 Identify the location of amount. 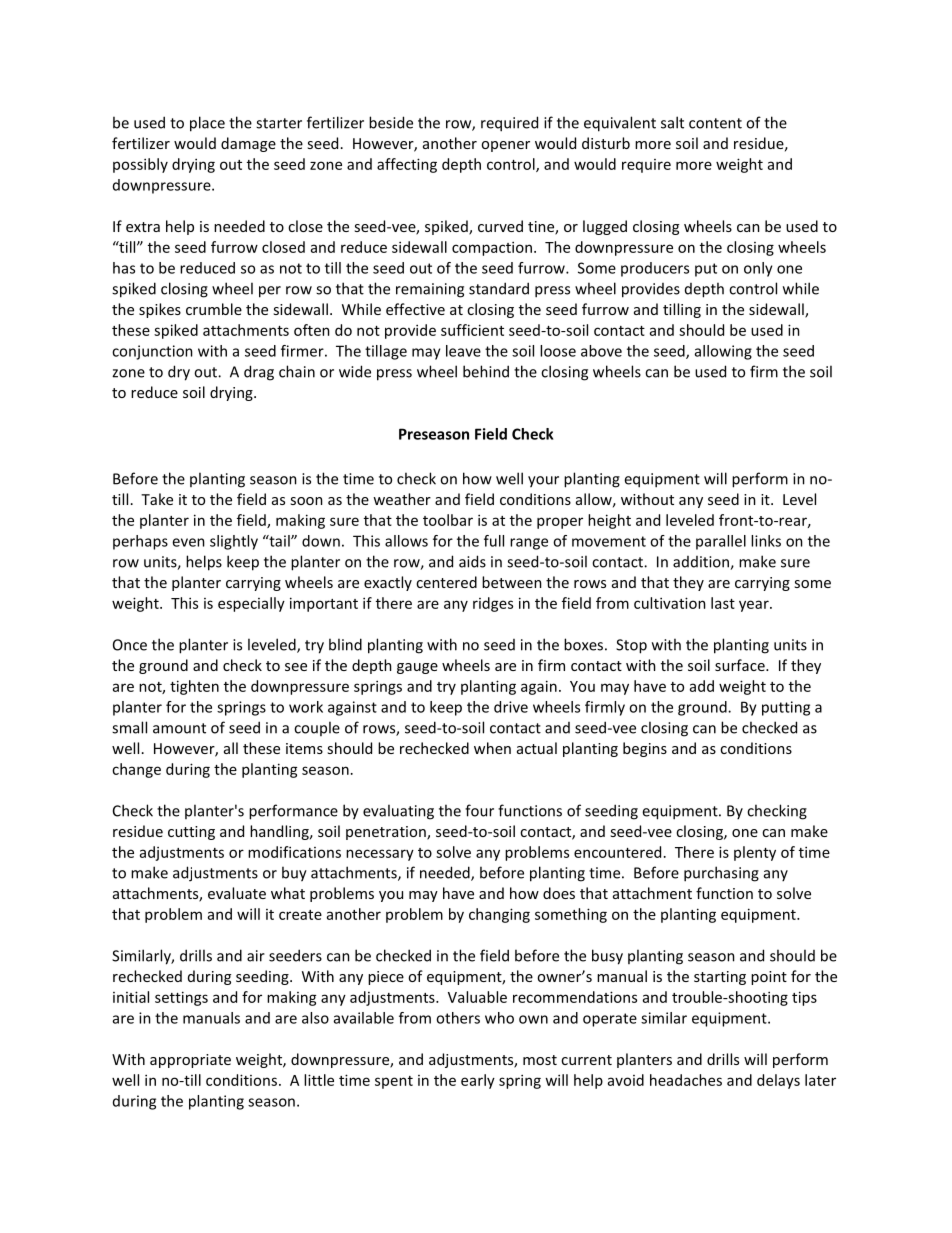
(179, 728).
